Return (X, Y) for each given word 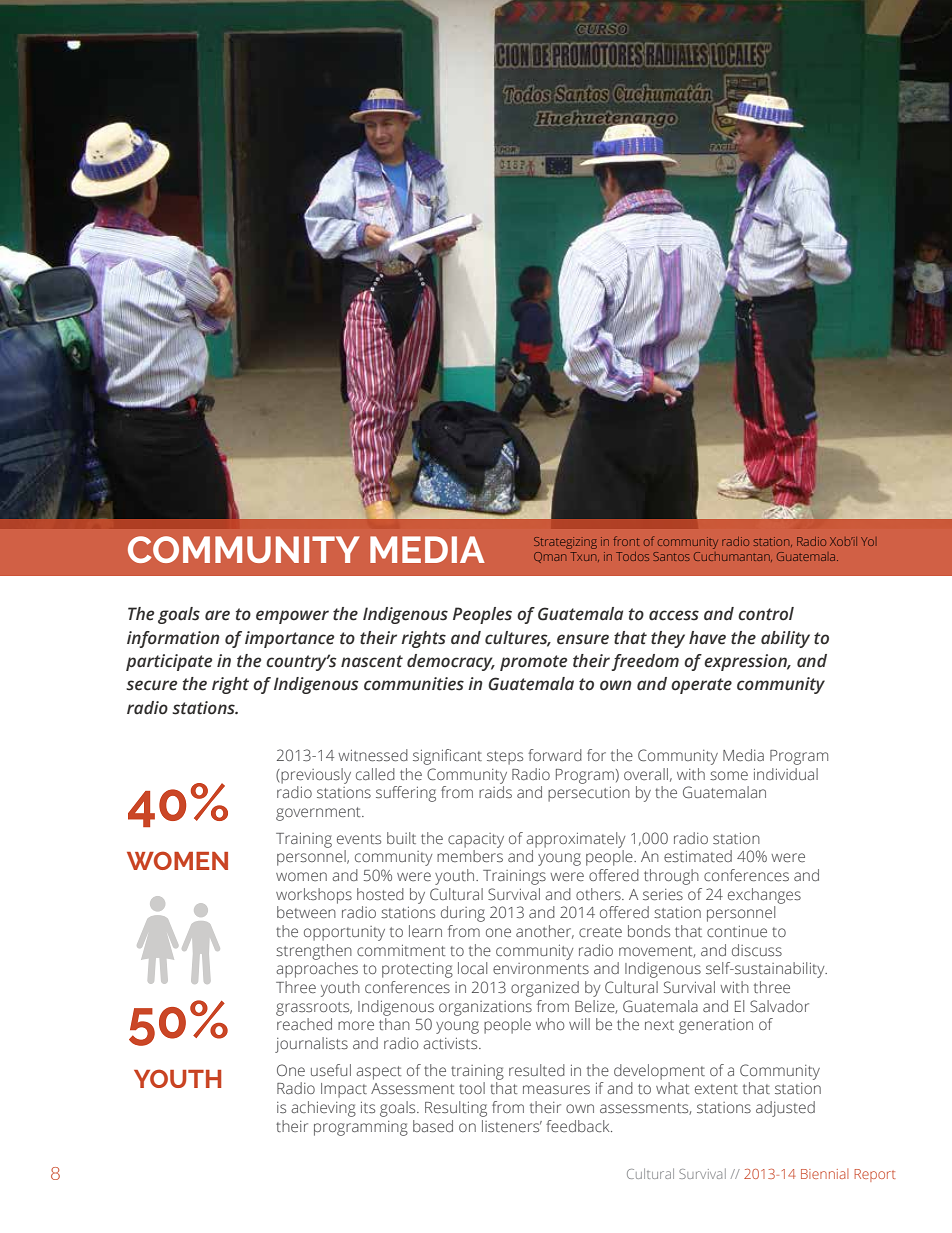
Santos (671, 556)
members (470, 856)
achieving (323, 1109)
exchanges (764, 896)
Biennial (825, 1173)
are (217, 615)
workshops (314, 896)
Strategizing (565, 543)
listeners (512, 1126)
